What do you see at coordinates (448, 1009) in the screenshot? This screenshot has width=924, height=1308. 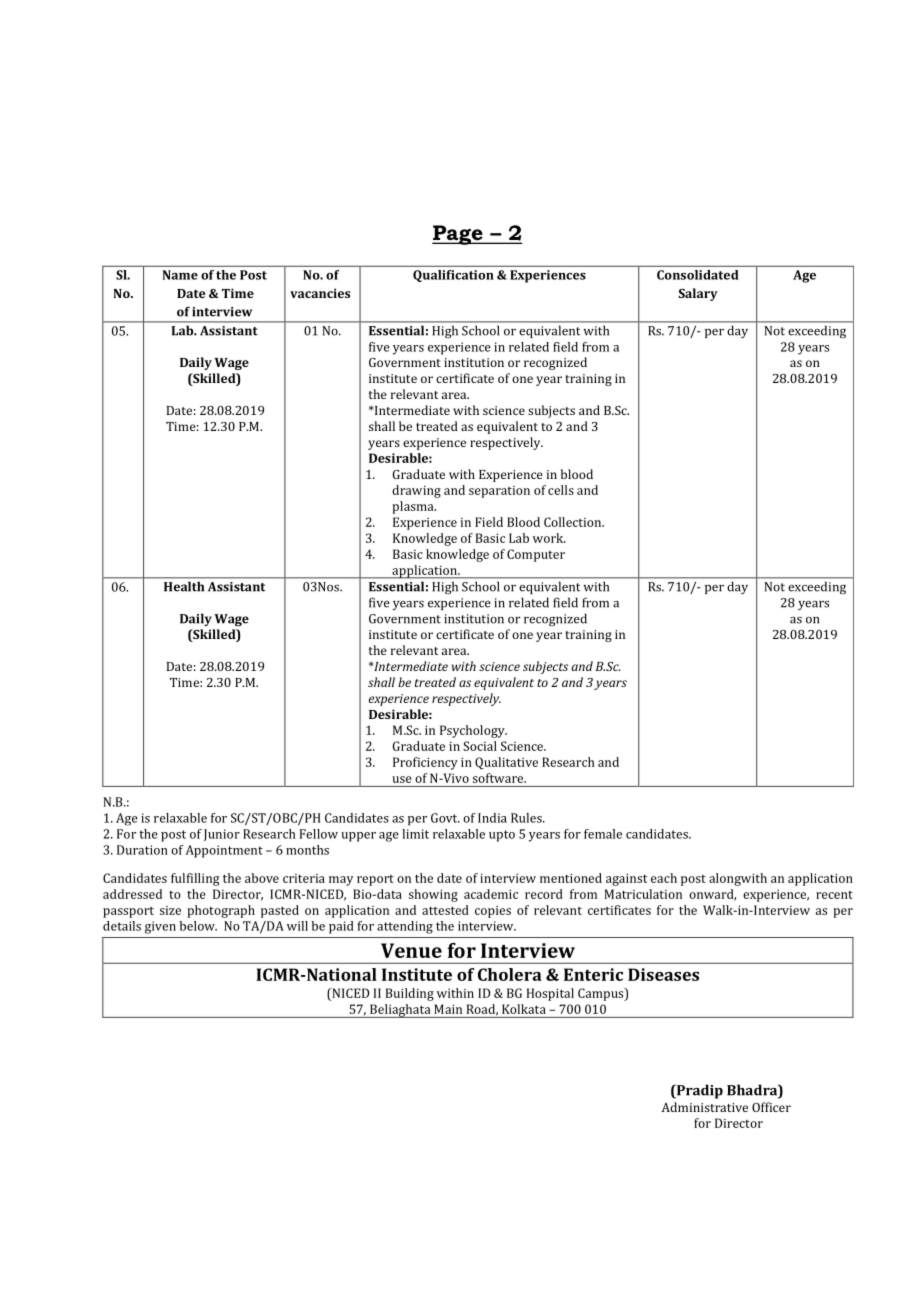 I see `Main` at bounding box center [448, 1009].
